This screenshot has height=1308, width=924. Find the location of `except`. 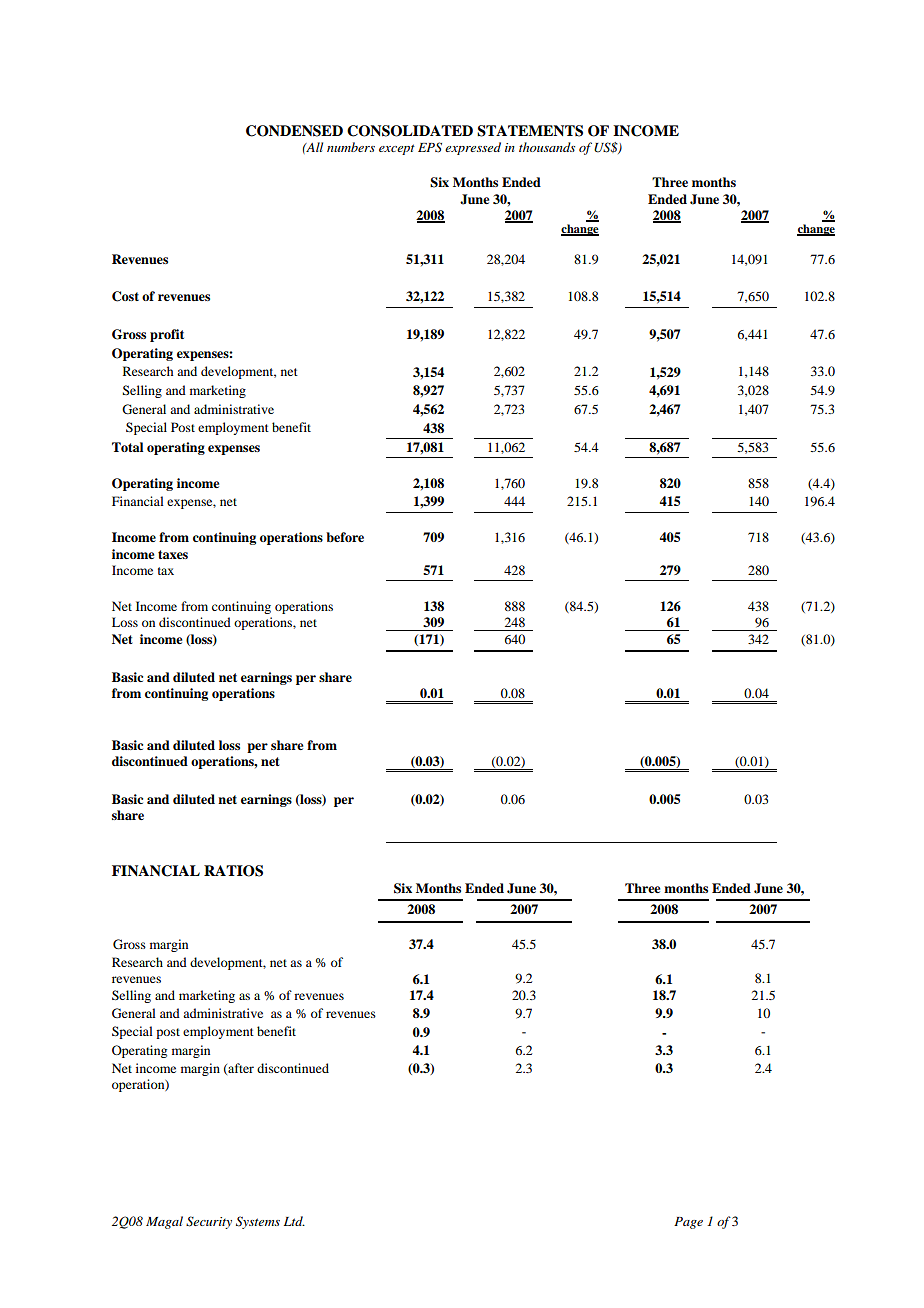

except is located at coordinates (397, 149).
